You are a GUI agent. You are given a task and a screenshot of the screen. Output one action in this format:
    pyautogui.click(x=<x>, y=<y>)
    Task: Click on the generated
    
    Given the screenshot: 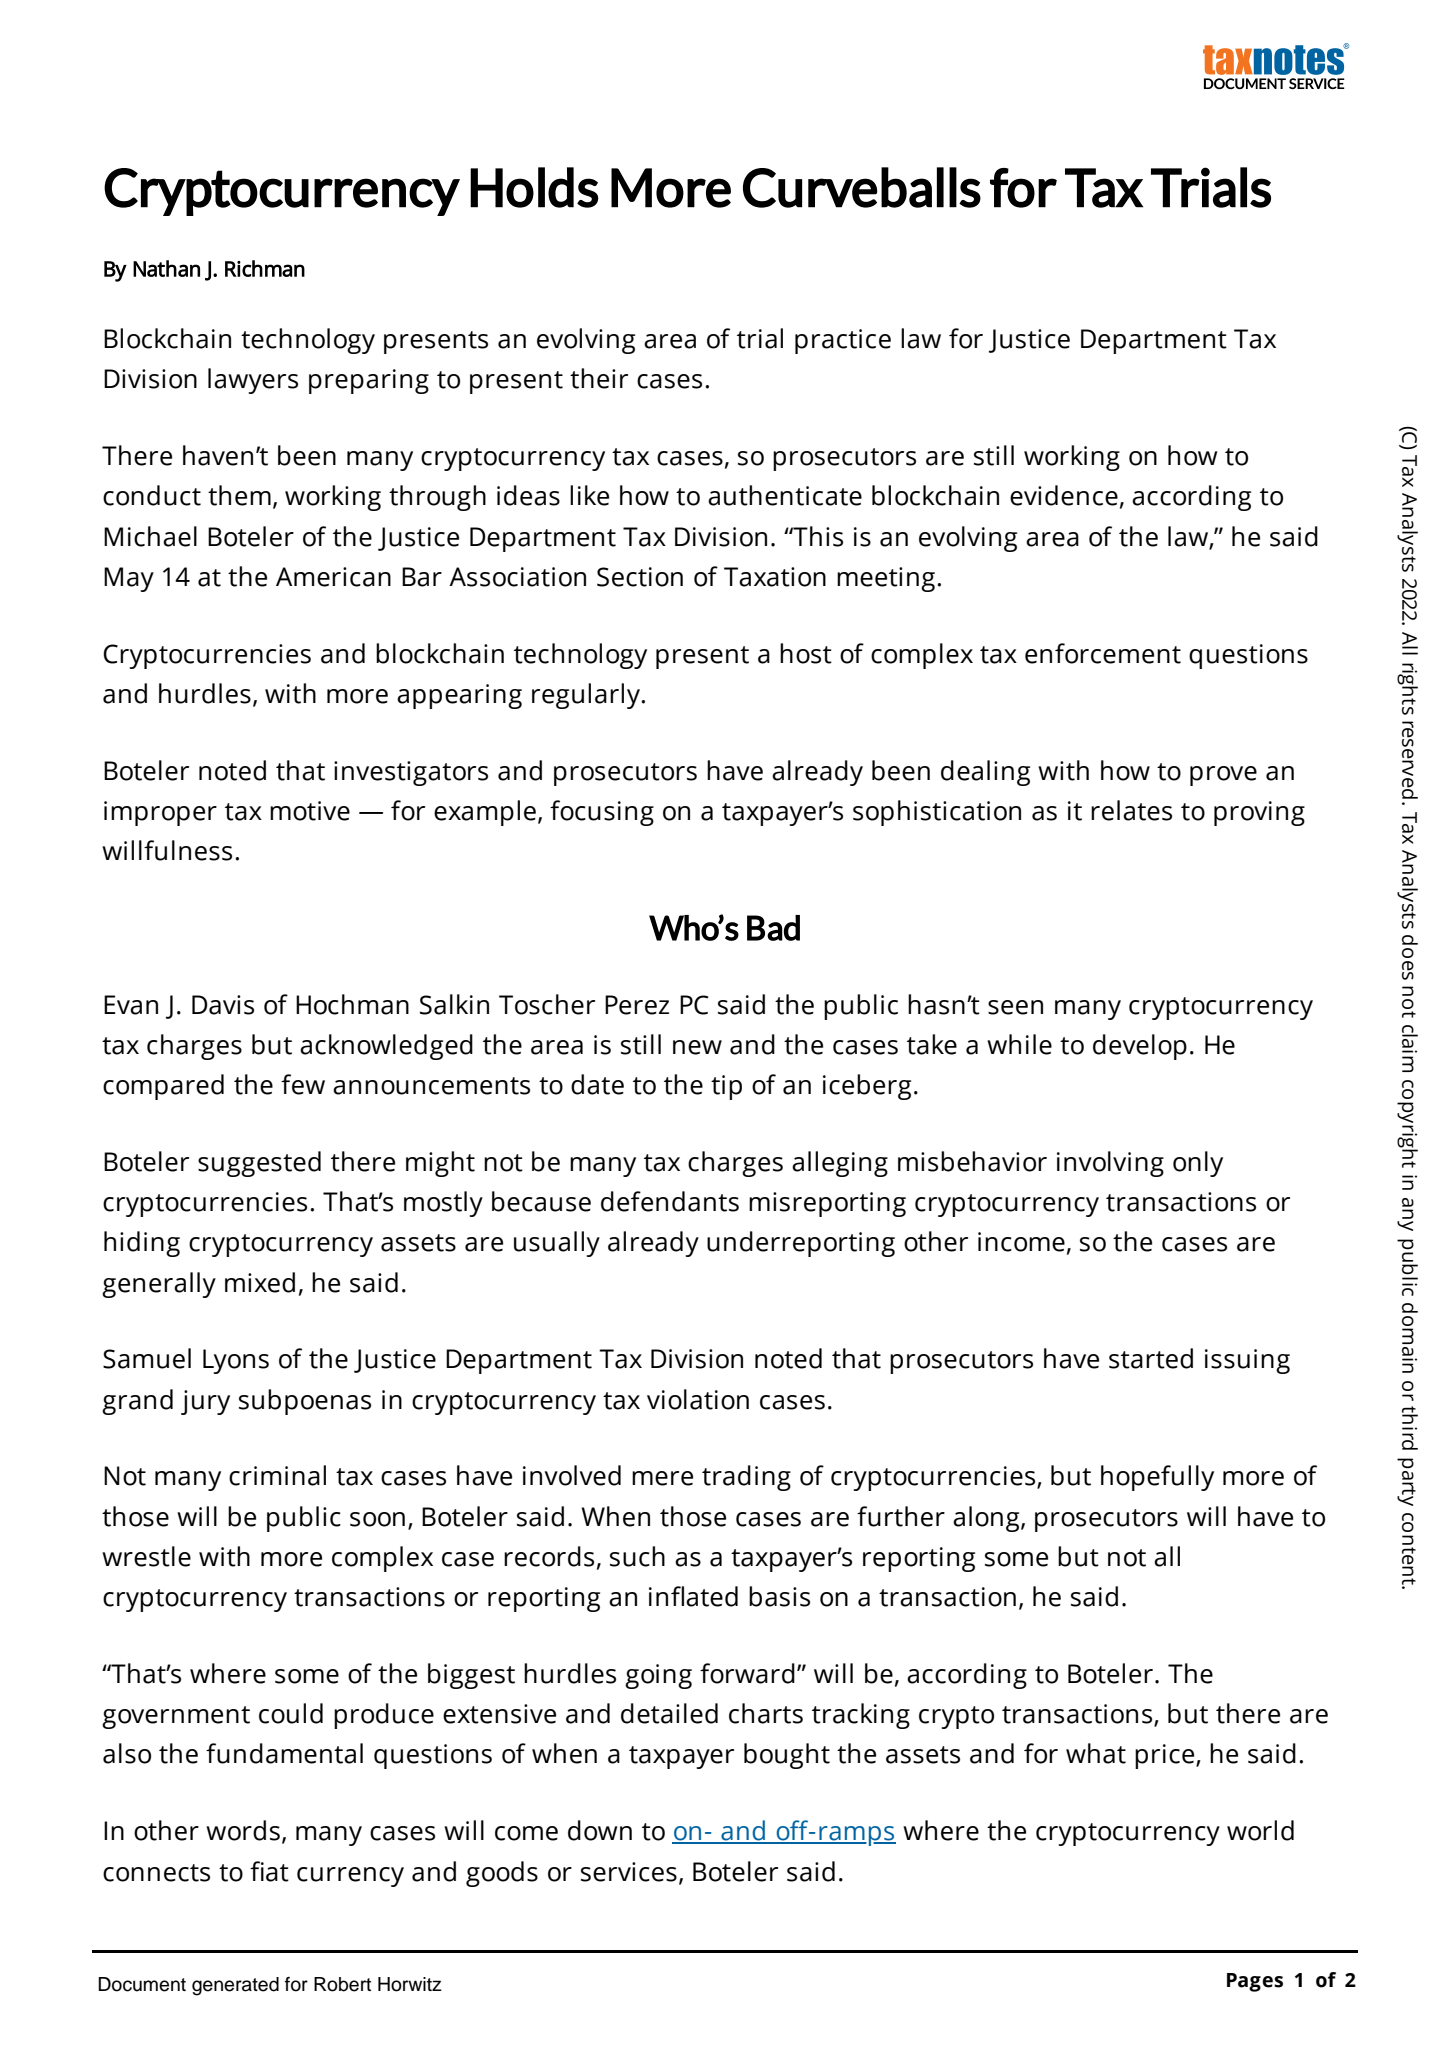 What is the action you would take?
    pyautogui.click(x=235, y=1986)
